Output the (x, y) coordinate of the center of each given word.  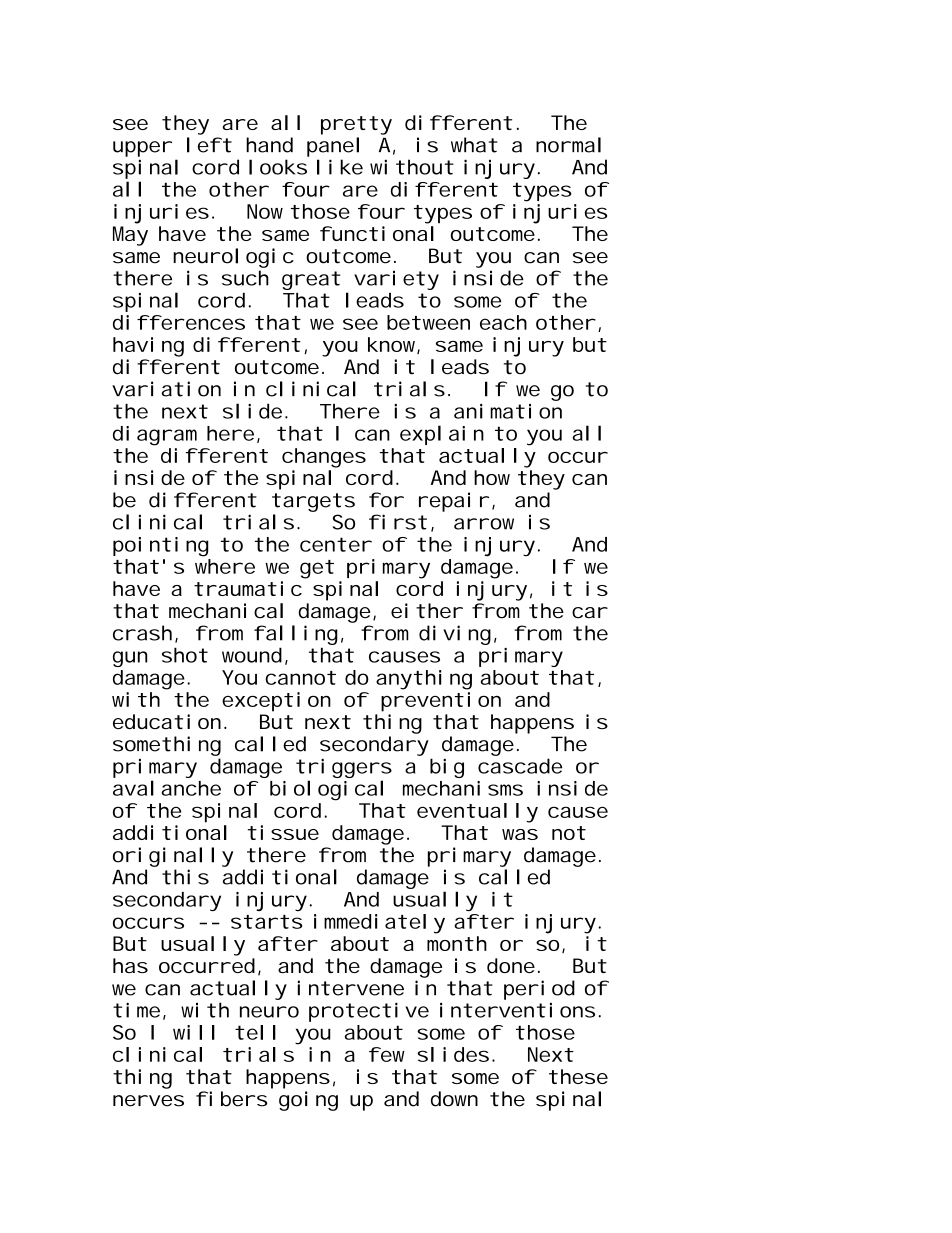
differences (179, 322)
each (503, 322)
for (386, 500)
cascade (520, 766)
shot (185, 655)
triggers (344, 770)
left (209, 145)
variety (396, 280)
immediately (379, 924)
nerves (148, 1101)
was (520, 834)
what (474, 145)
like (340, 167)
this (185, 877)
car (589, 613)
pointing (161, 547)
